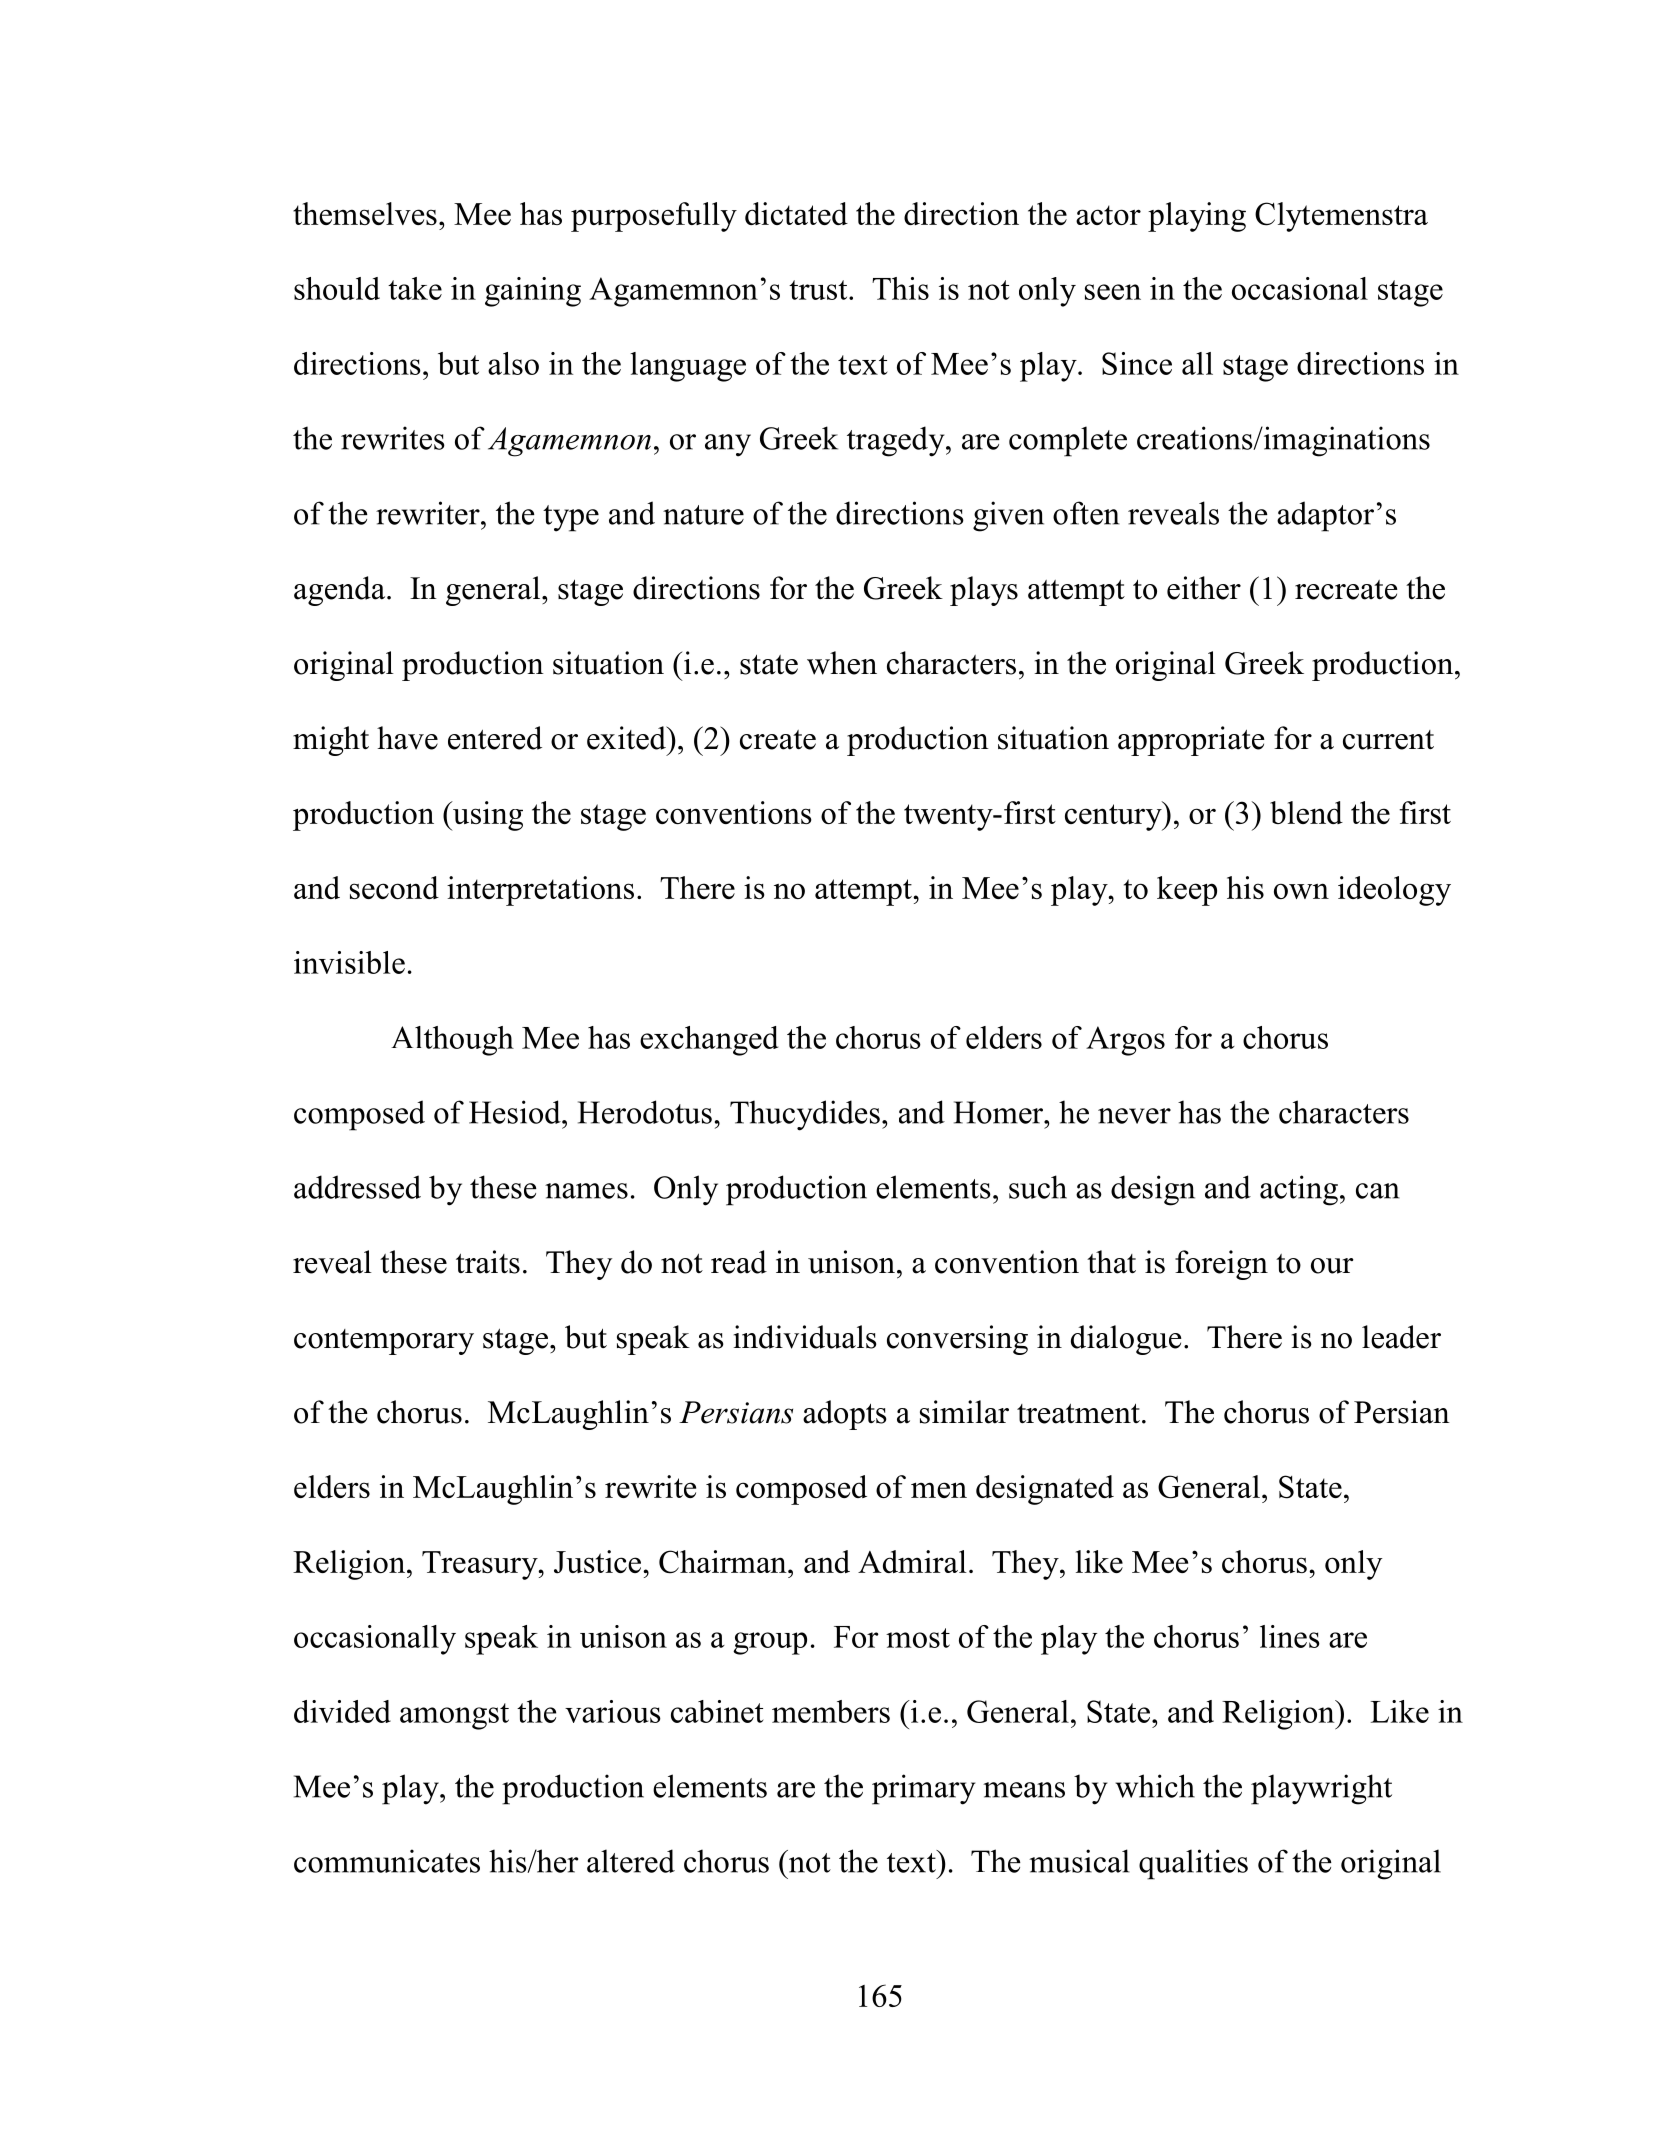 The height and width of the screenshot is (2149, 1661). Describe the element at coordinates (1113, 292) in the screenshot. I see `seen` at that location.
